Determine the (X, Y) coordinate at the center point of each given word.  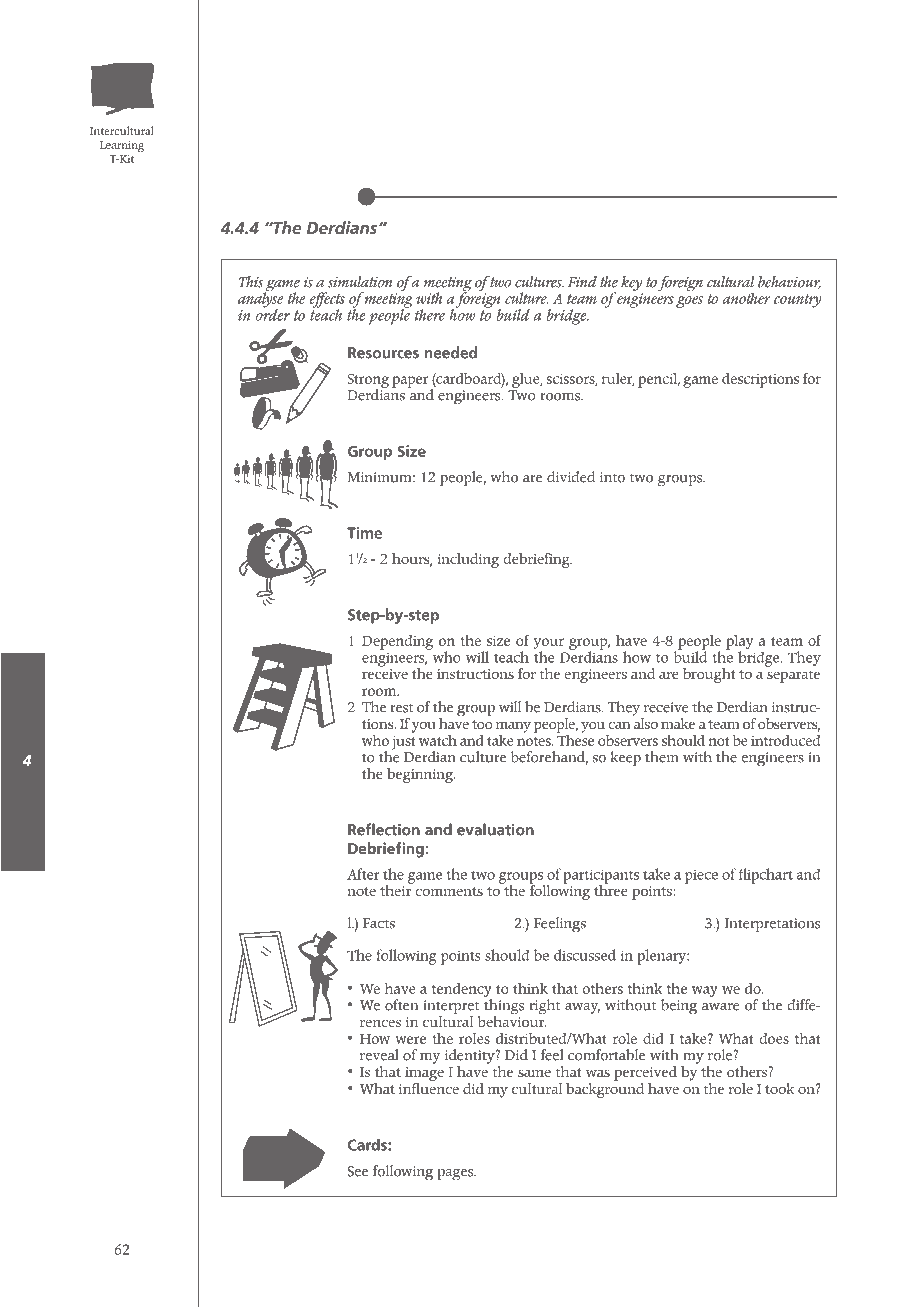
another (746, 298)
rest (401, 708)
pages (456, 1175)
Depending (397, 642)
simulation (360, 282)
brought (709, 675)
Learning (122, 146)
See (357, 1171)
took (779, 1088)
